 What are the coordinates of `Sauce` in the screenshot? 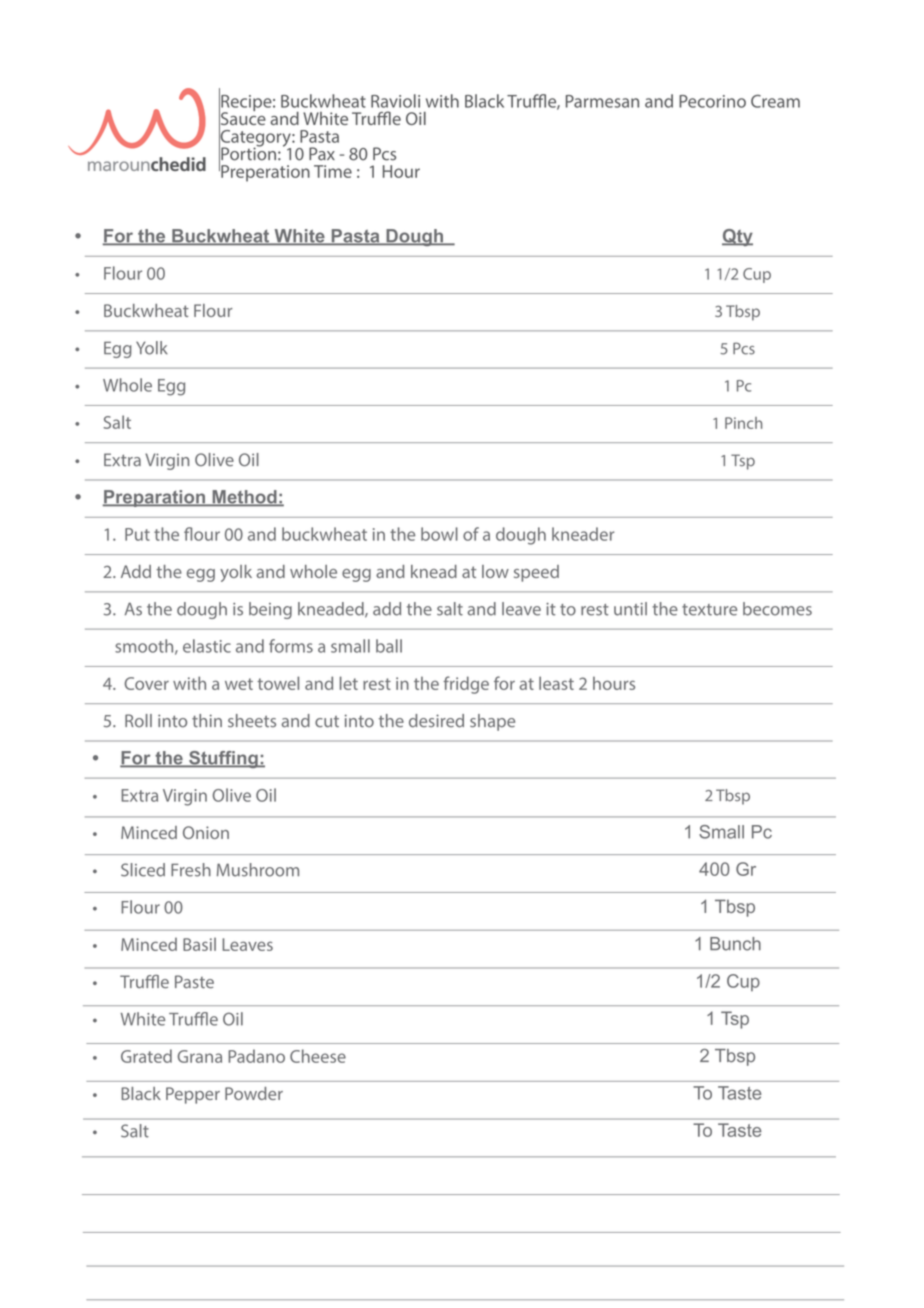 It's located at (242, 119).
